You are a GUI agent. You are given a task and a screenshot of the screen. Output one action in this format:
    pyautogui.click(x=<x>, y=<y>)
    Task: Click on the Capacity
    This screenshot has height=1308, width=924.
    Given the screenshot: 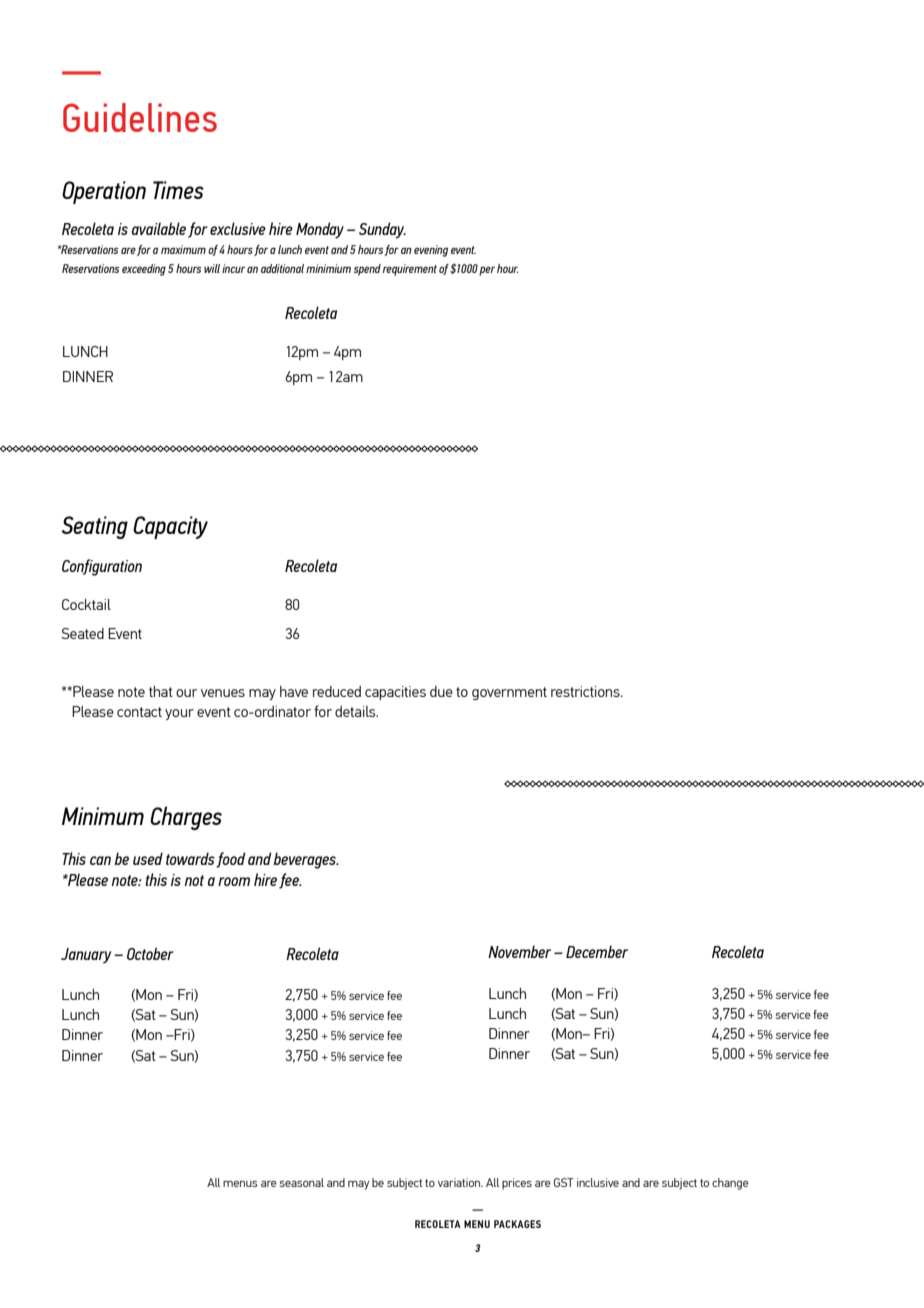 What is the action you would take?
    pyautogui.click(x=170, y=527)
